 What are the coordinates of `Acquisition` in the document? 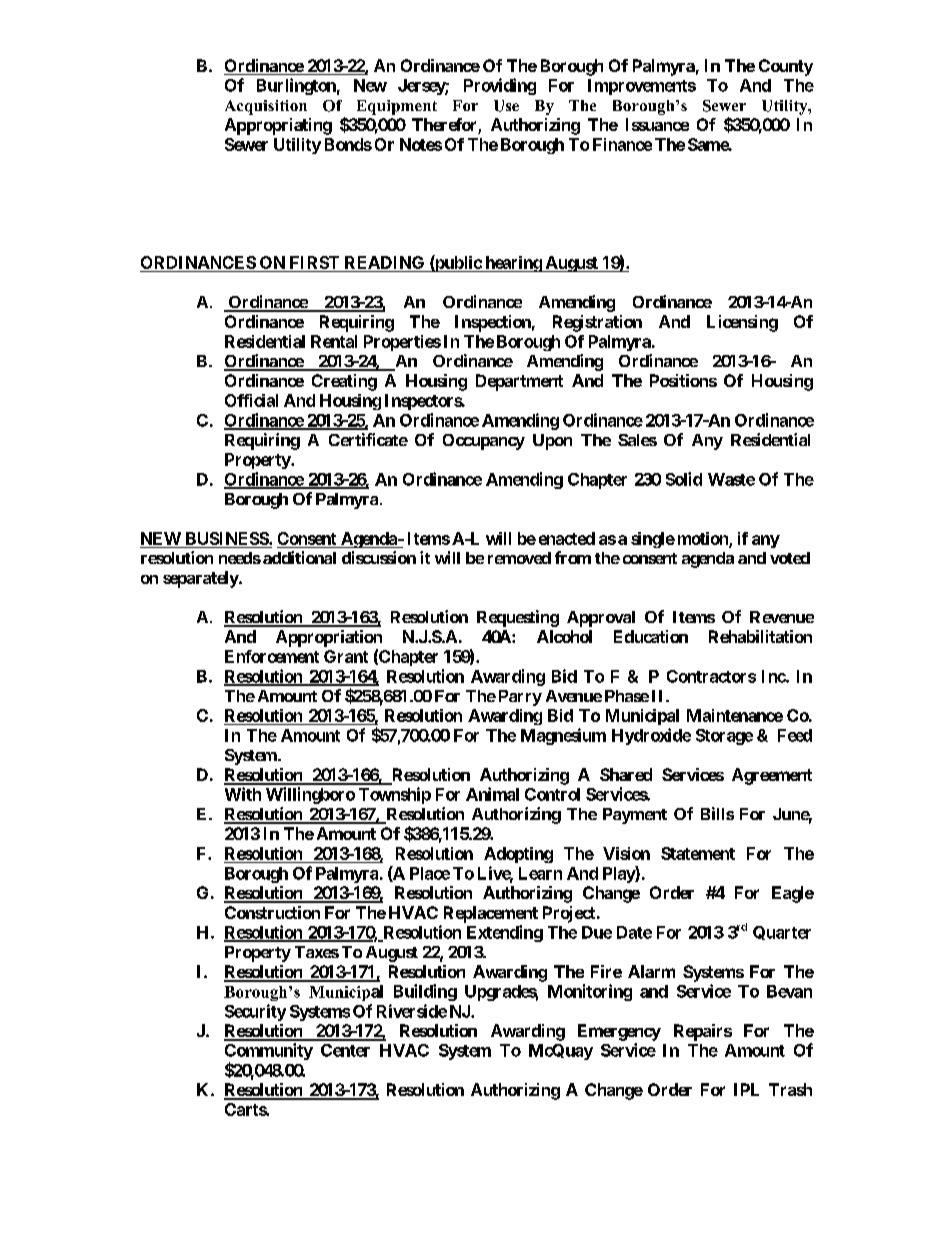 It's located at (266, 107).
